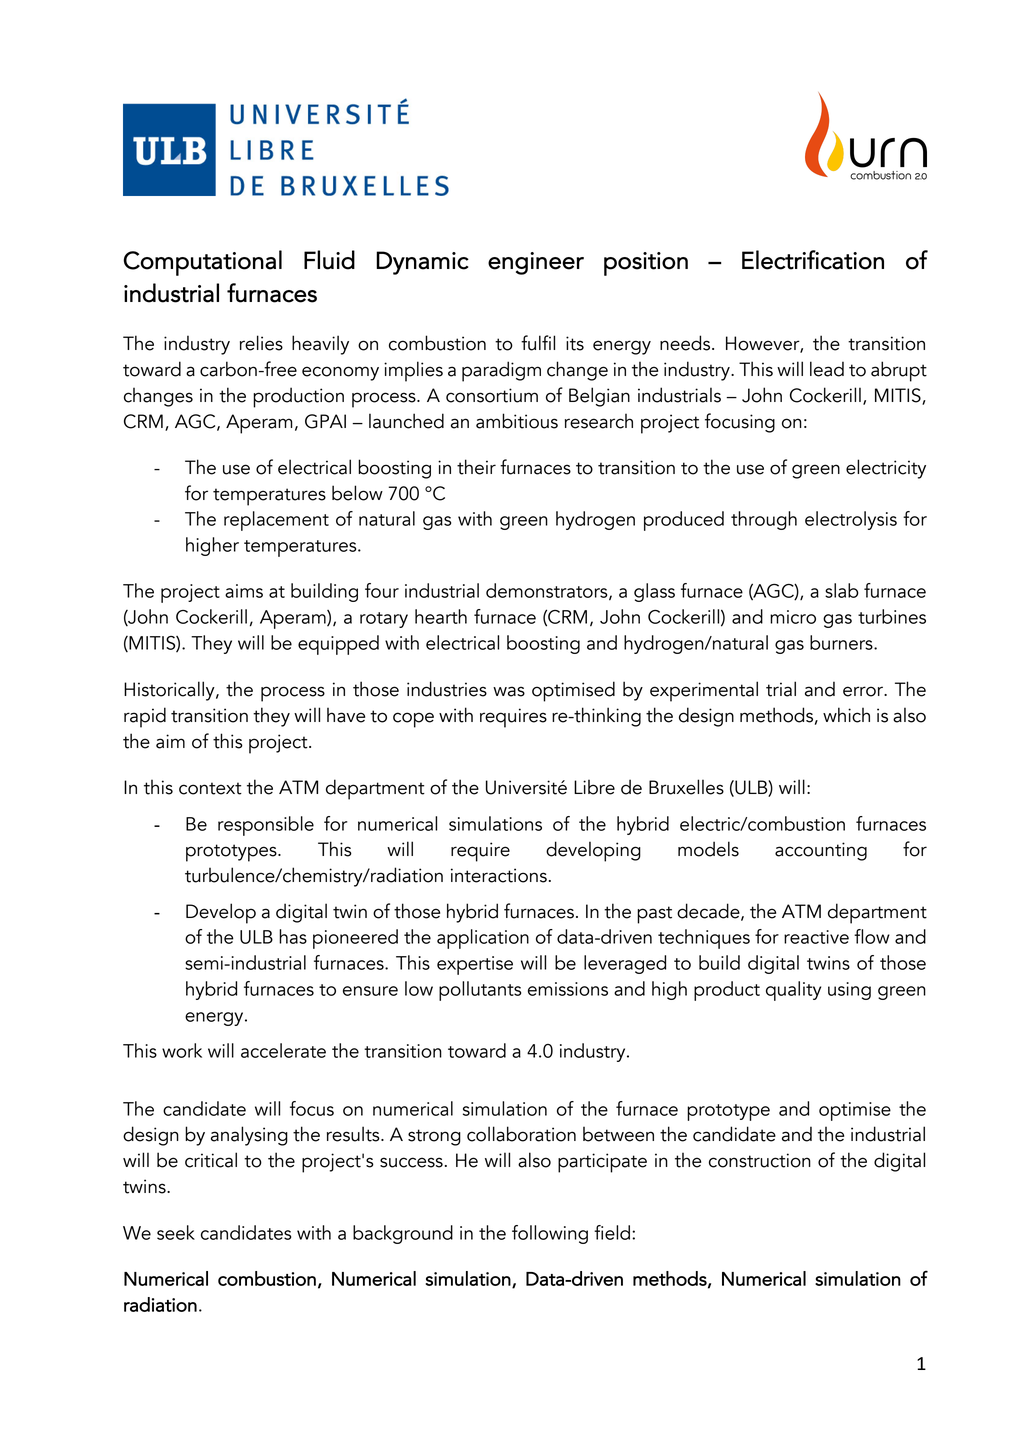  I want to click on seek, so click(176, 1232).
